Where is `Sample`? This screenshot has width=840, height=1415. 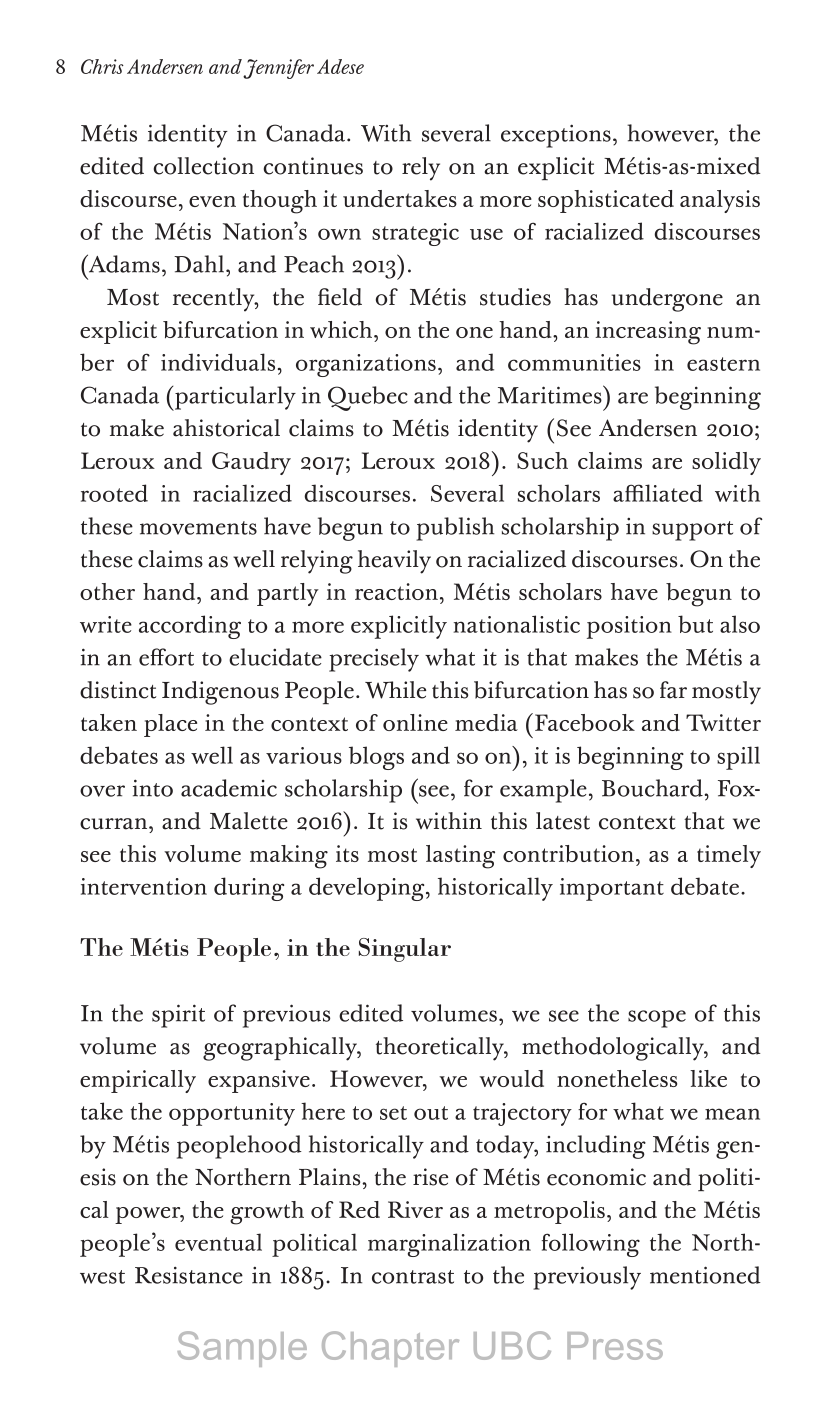 Sample is located at coordinates (242, 1349).
